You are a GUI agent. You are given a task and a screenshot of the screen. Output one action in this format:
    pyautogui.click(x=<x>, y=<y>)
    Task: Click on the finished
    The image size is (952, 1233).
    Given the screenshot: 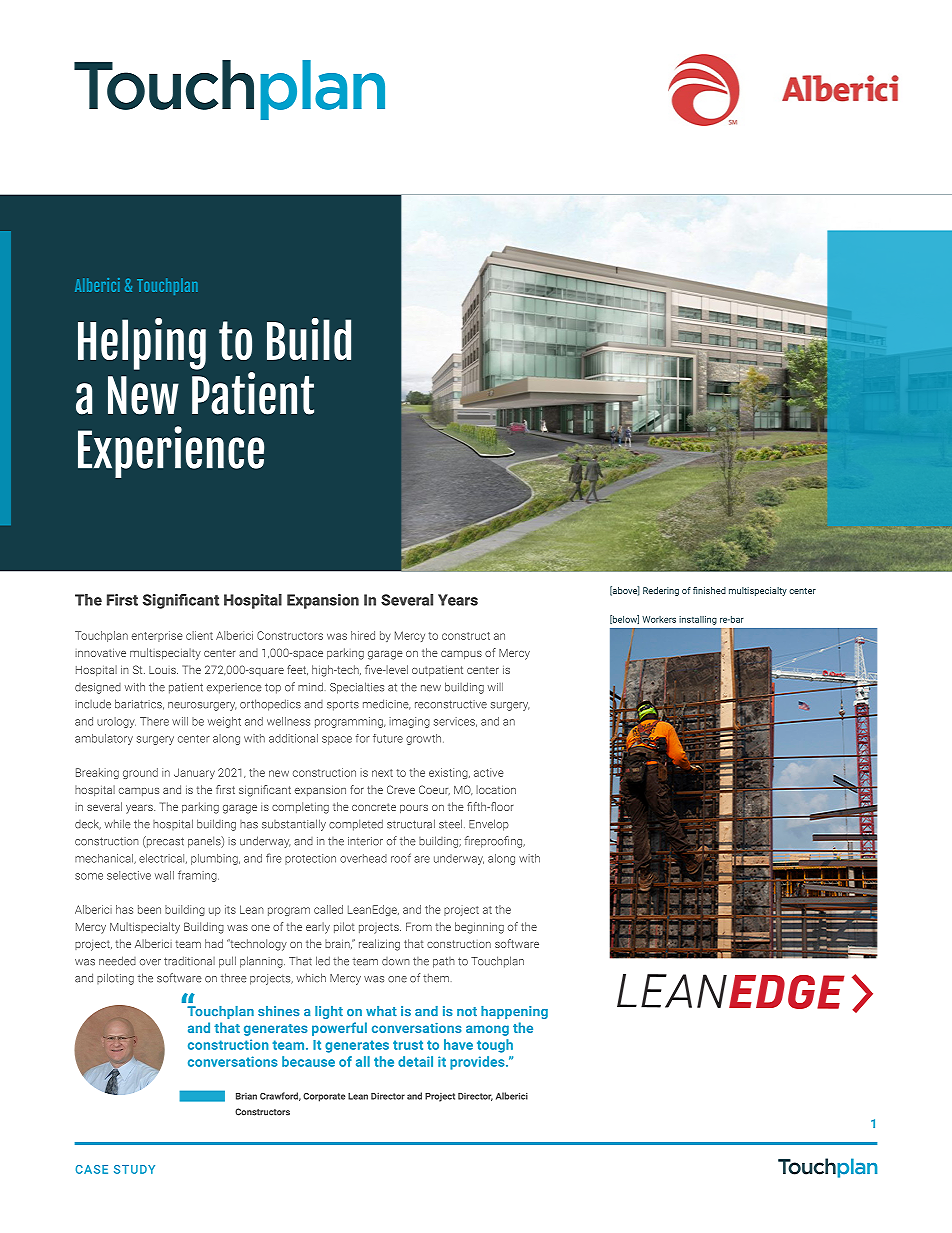 What is the action you would take?
    pyautogui.click(x=709, y=590)
